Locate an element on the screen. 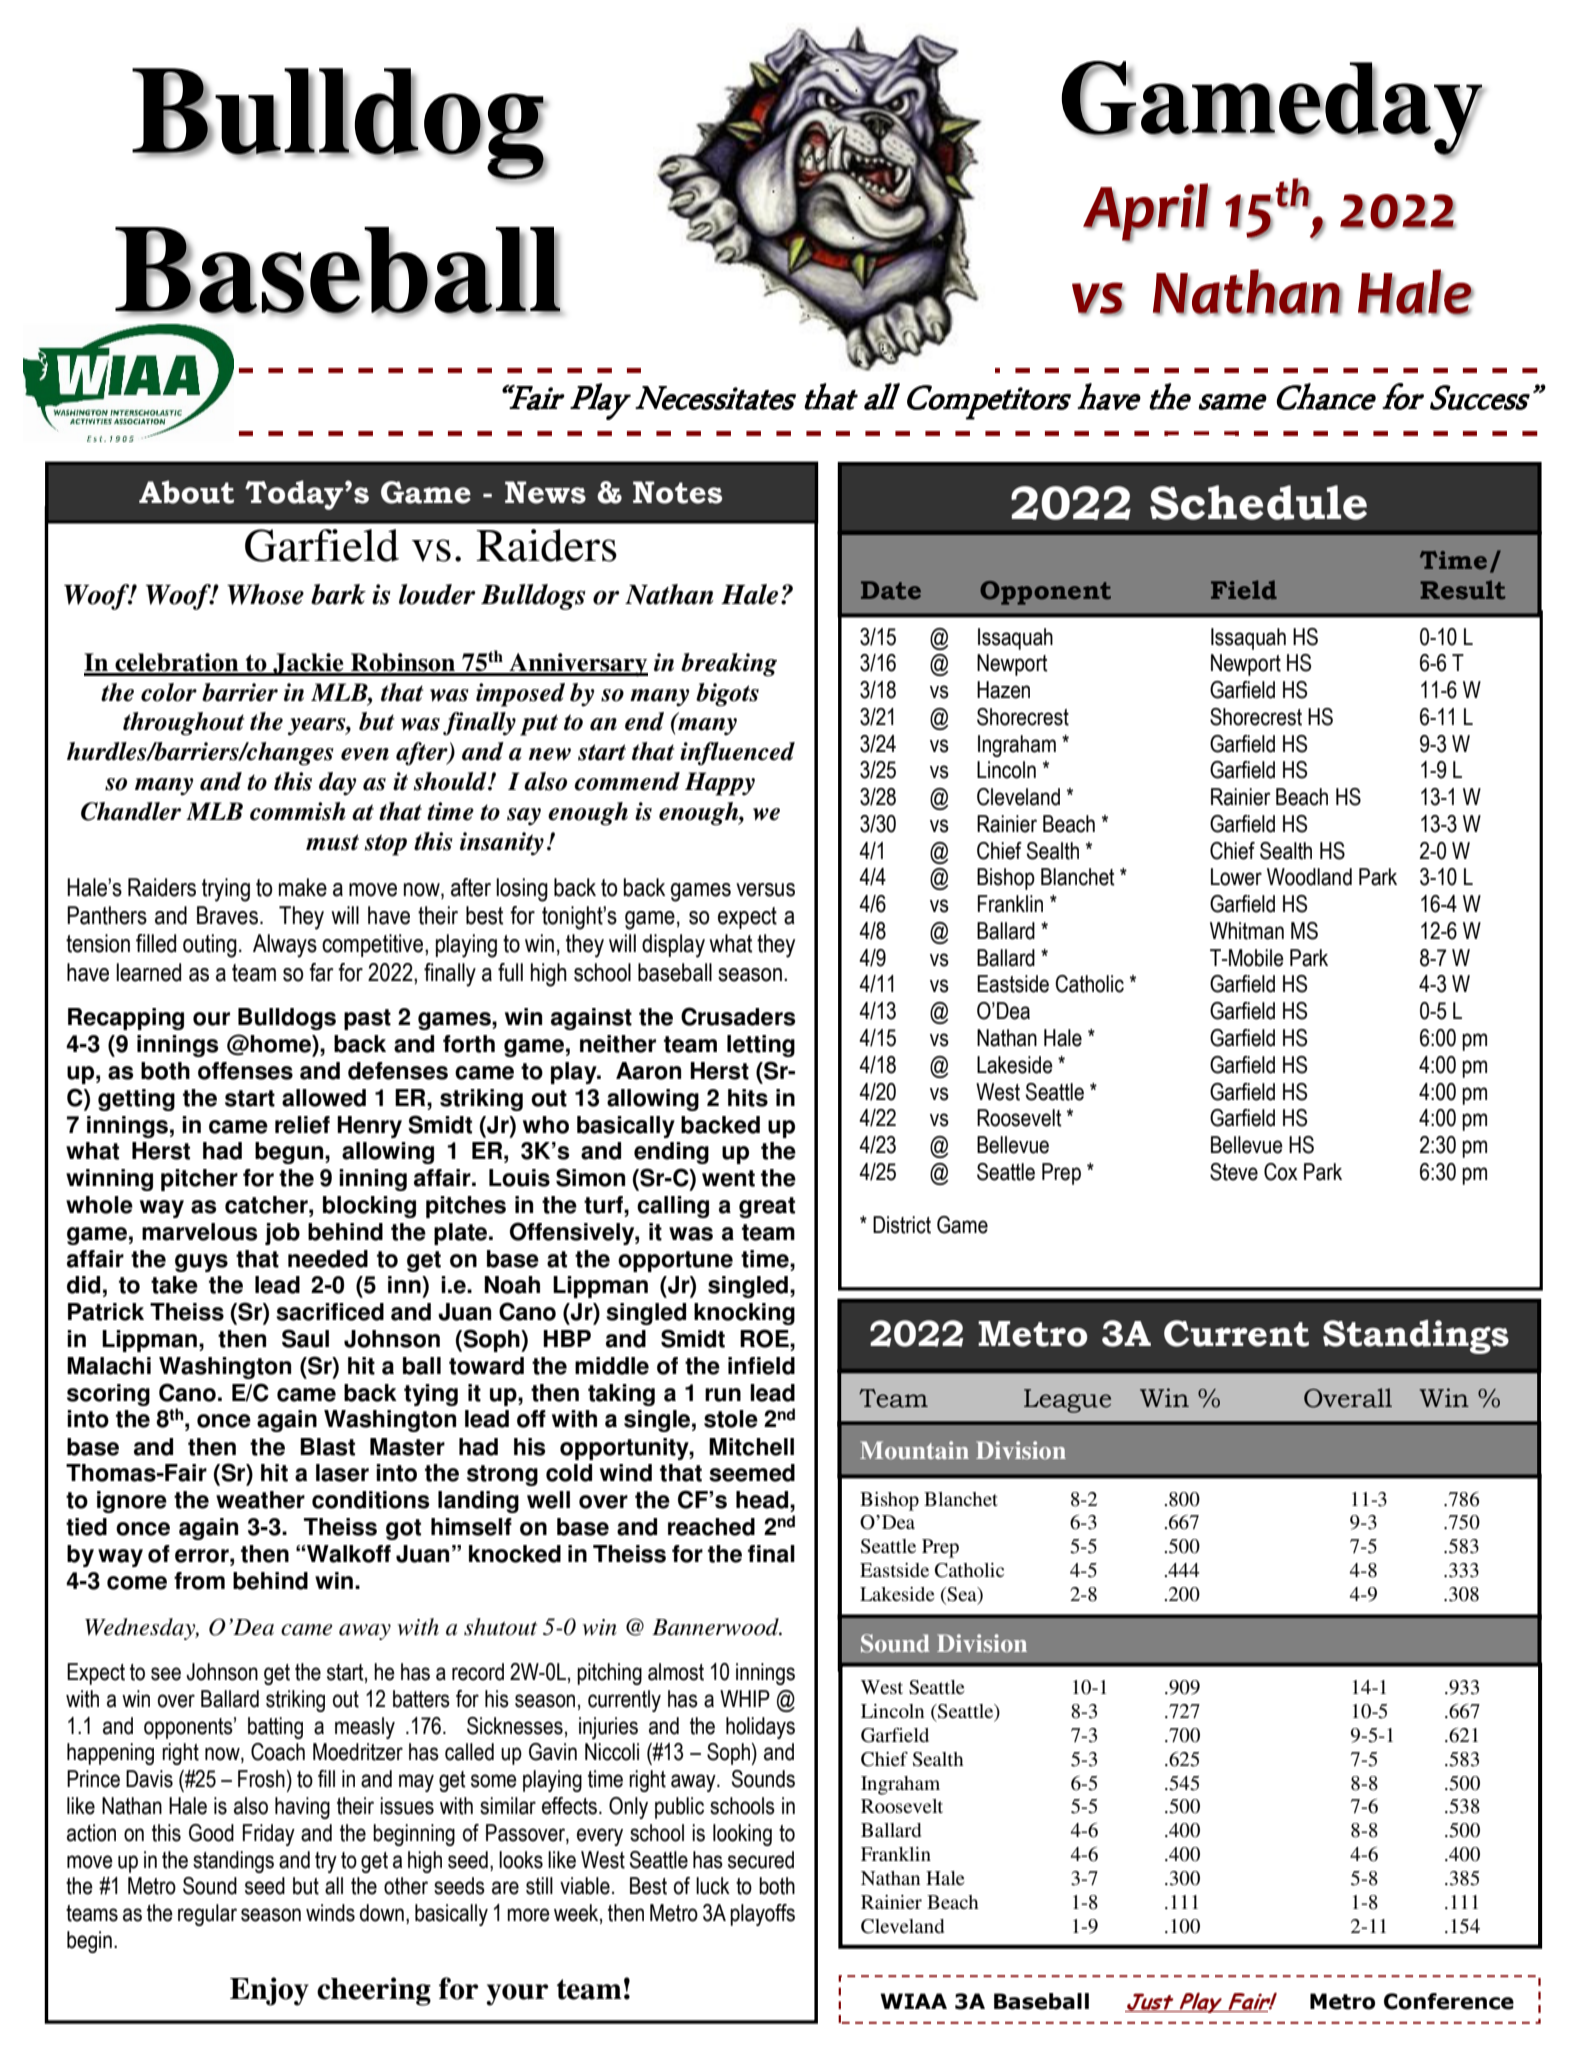 Image resolution: width=1586 pixels, height=2053 pixels. About is located at coordinates (186, 492).
